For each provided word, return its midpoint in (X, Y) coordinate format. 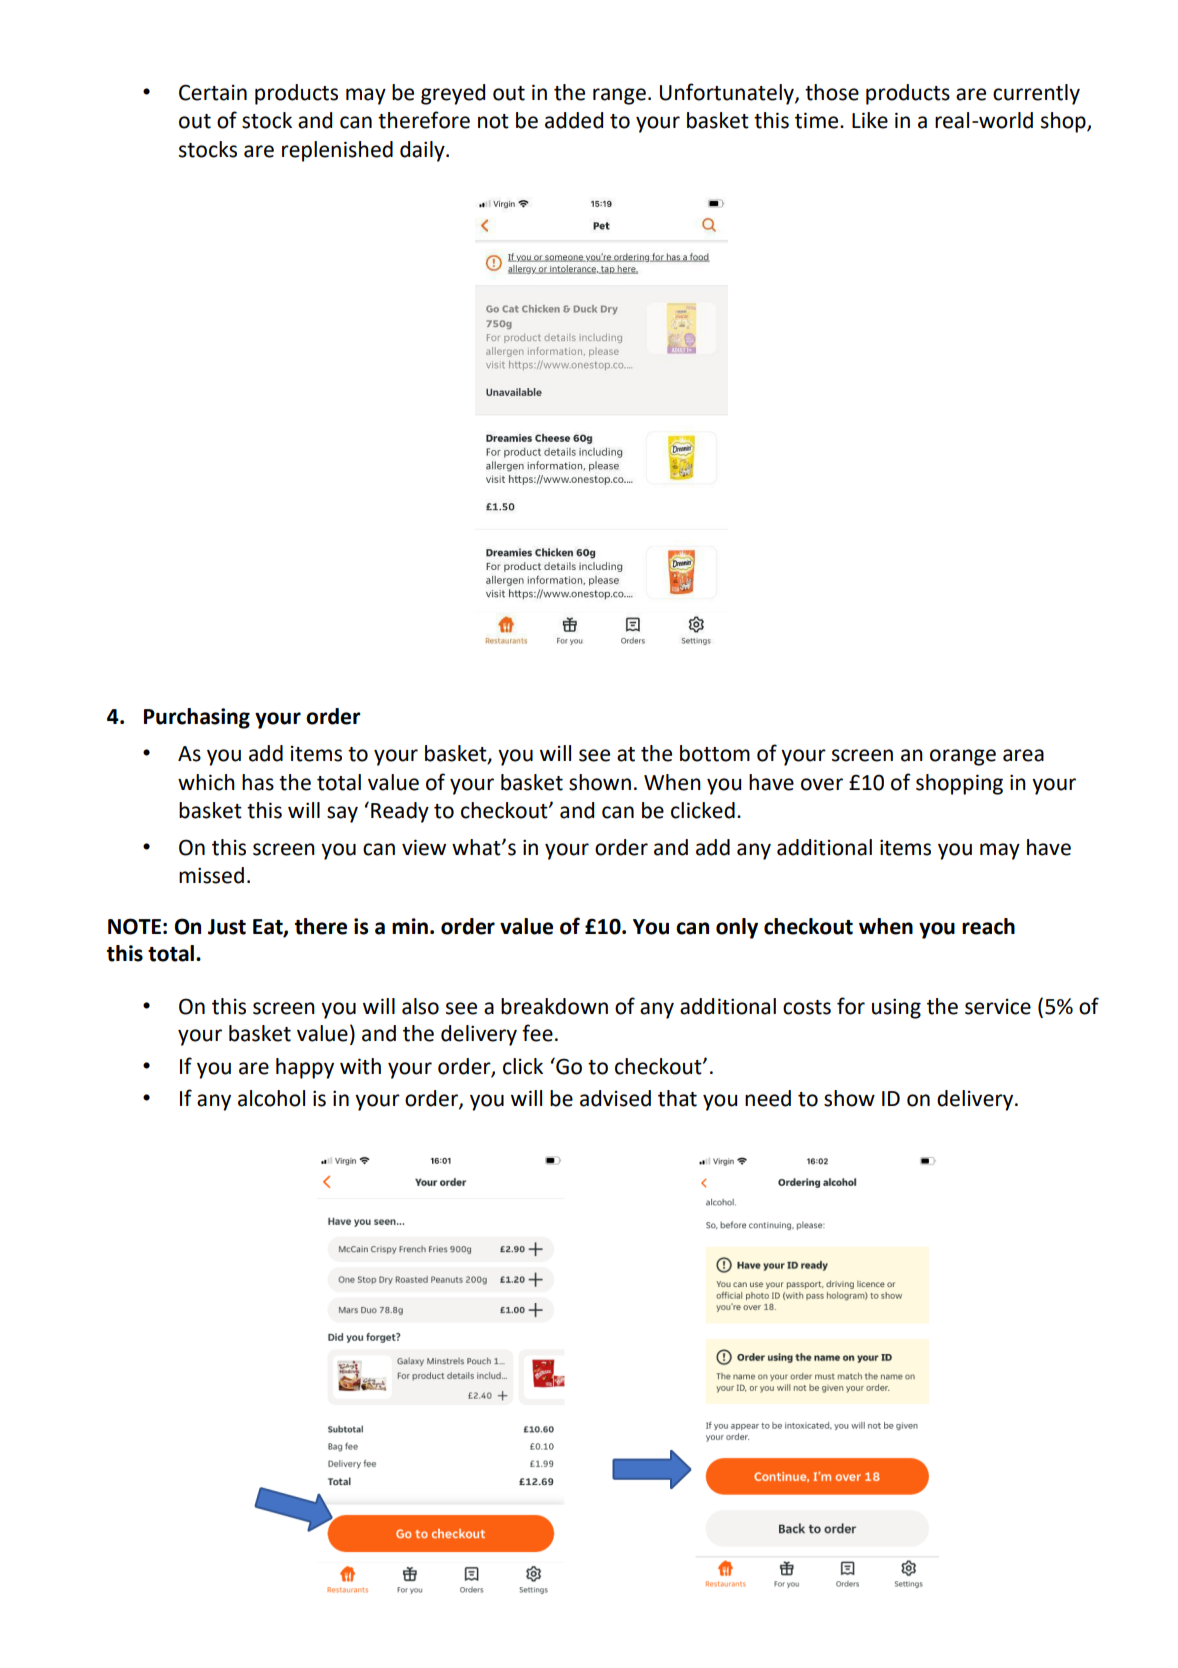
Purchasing (197, 718)
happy (305, 1068)
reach (988, 926)
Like (870, 120)
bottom (715, 753)
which (206, 782)
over (822, 784)
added (574, 120)
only (737, 928)
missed (211, 875)
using (896, 1008)
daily (423, 151)
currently (1036, 94)
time (818, 120)
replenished (337, 151)
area (1023, 755)
